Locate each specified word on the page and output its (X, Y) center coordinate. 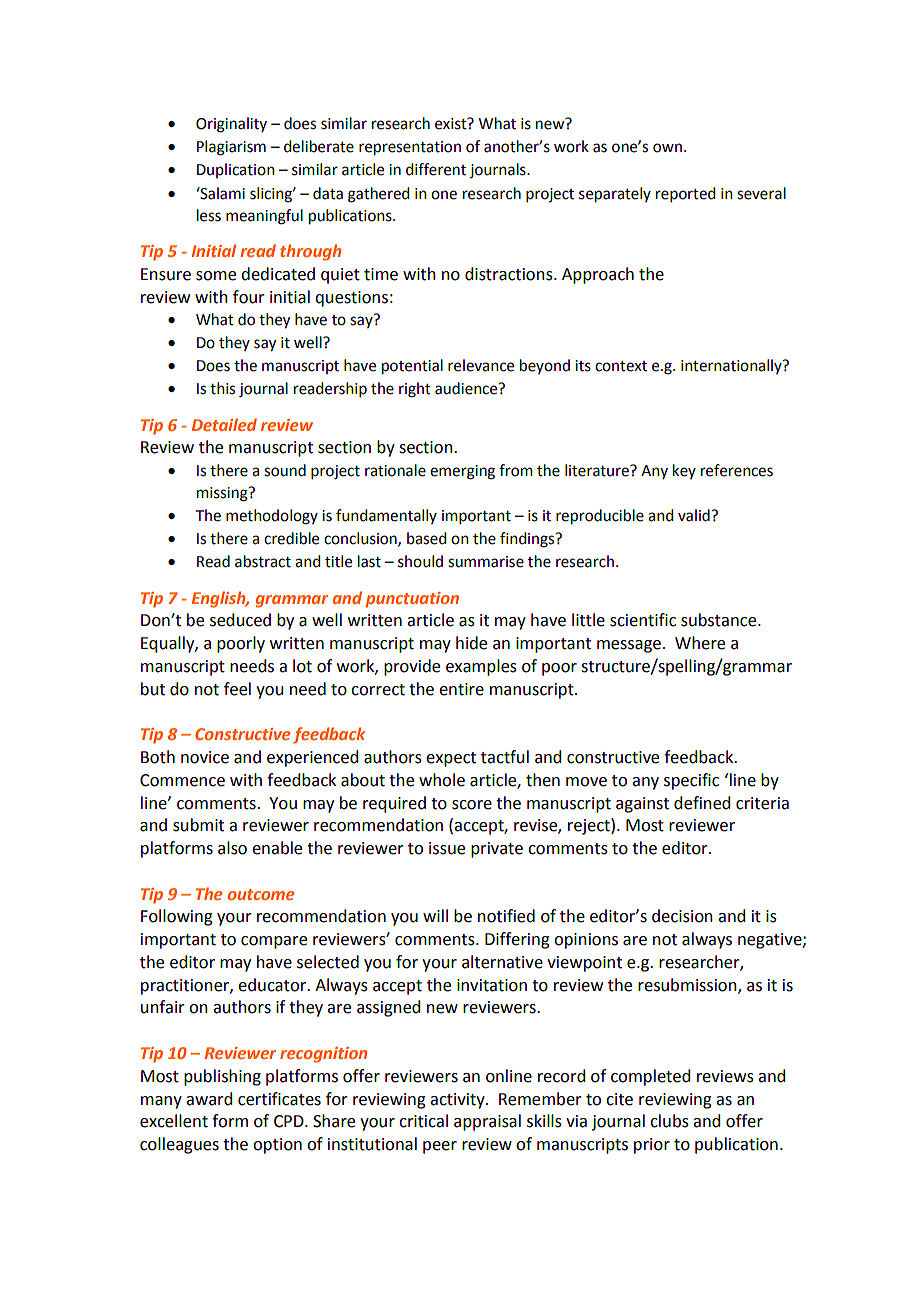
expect (451, 759)
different (436, 169)
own (667, 148)
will (435, 915)
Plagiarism (231, 148)
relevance (481, 365)
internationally (732, 366)
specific (691, 781)
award (209, 1099)
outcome (261, 894)
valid (695, 515)
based (426, 538)
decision (682, 916)
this (222, 388)
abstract (263, 561)
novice (205, 757)
